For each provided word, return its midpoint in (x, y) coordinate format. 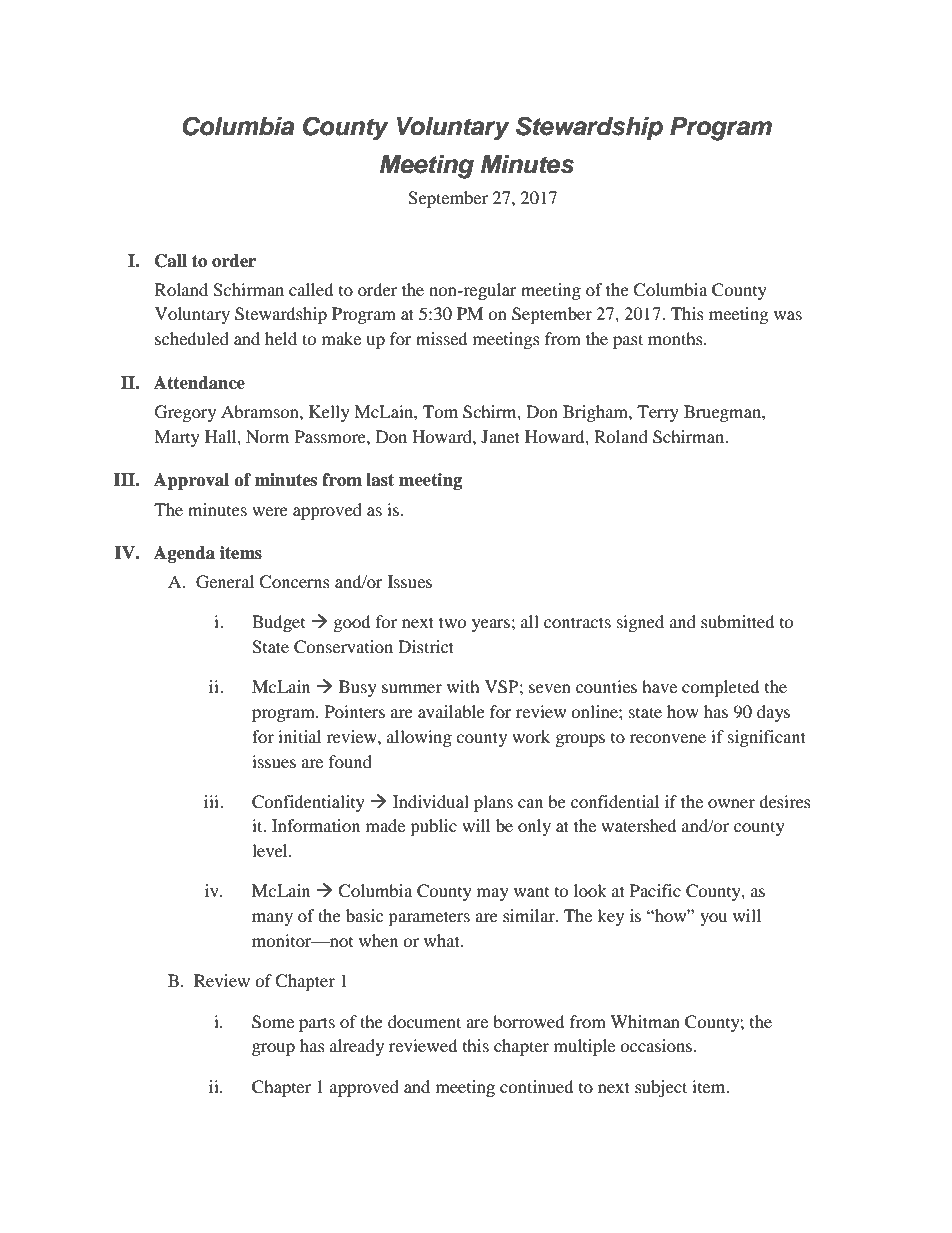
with (463, 686)
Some (273, 1022)
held (281, 338)
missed (442, 338)
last (380, 480)
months (676, 338)
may (493, 894)
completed (721, 688)
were (270, 511)
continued (537, 1086)
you (713, 919)
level (271, 850)
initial (299, 736)
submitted (738, 621)
